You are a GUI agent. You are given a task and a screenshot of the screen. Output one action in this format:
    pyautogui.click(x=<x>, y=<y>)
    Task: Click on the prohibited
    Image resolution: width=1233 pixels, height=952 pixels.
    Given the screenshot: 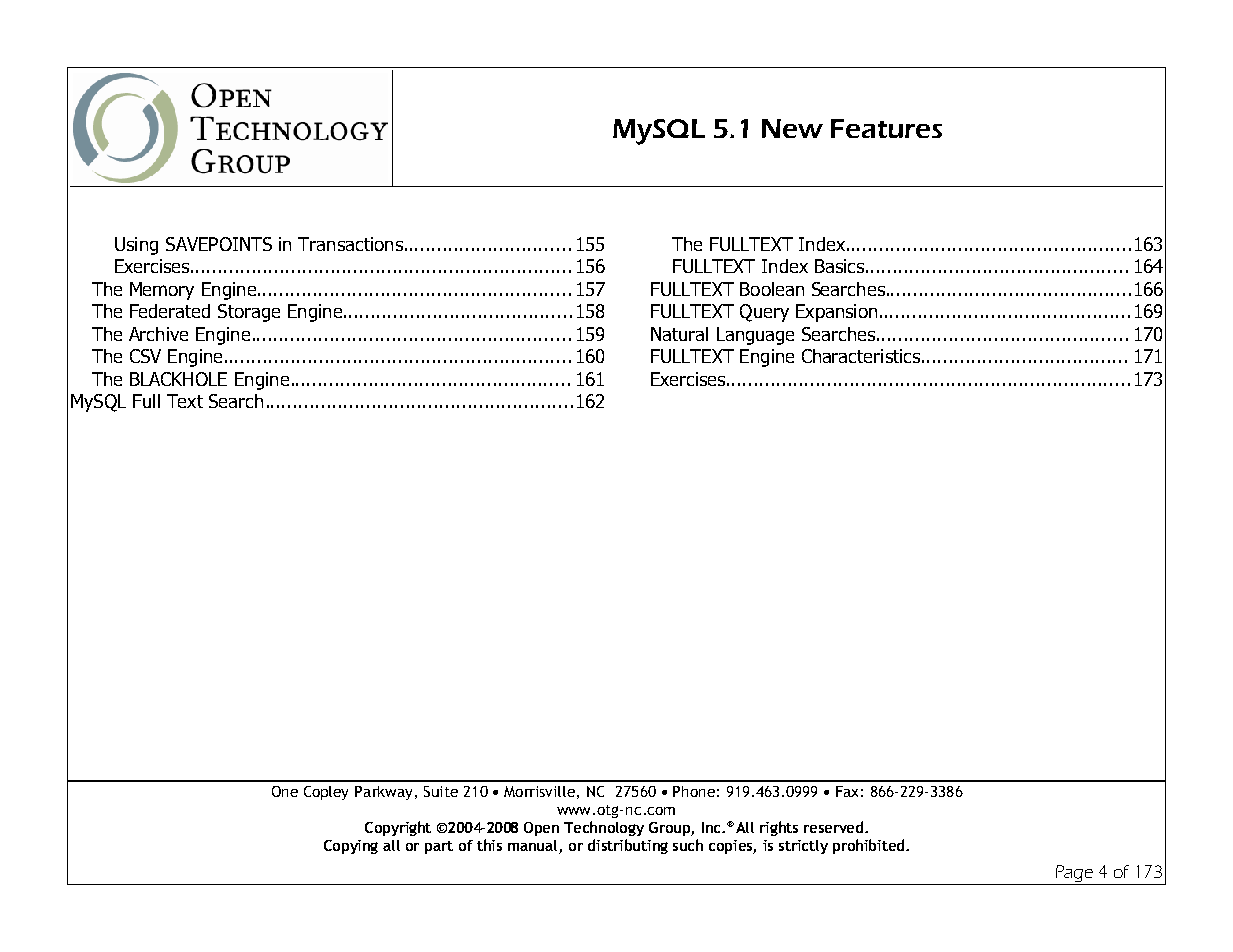 What is the action you would take?
    pyautogui.click(x=870, y=846)
